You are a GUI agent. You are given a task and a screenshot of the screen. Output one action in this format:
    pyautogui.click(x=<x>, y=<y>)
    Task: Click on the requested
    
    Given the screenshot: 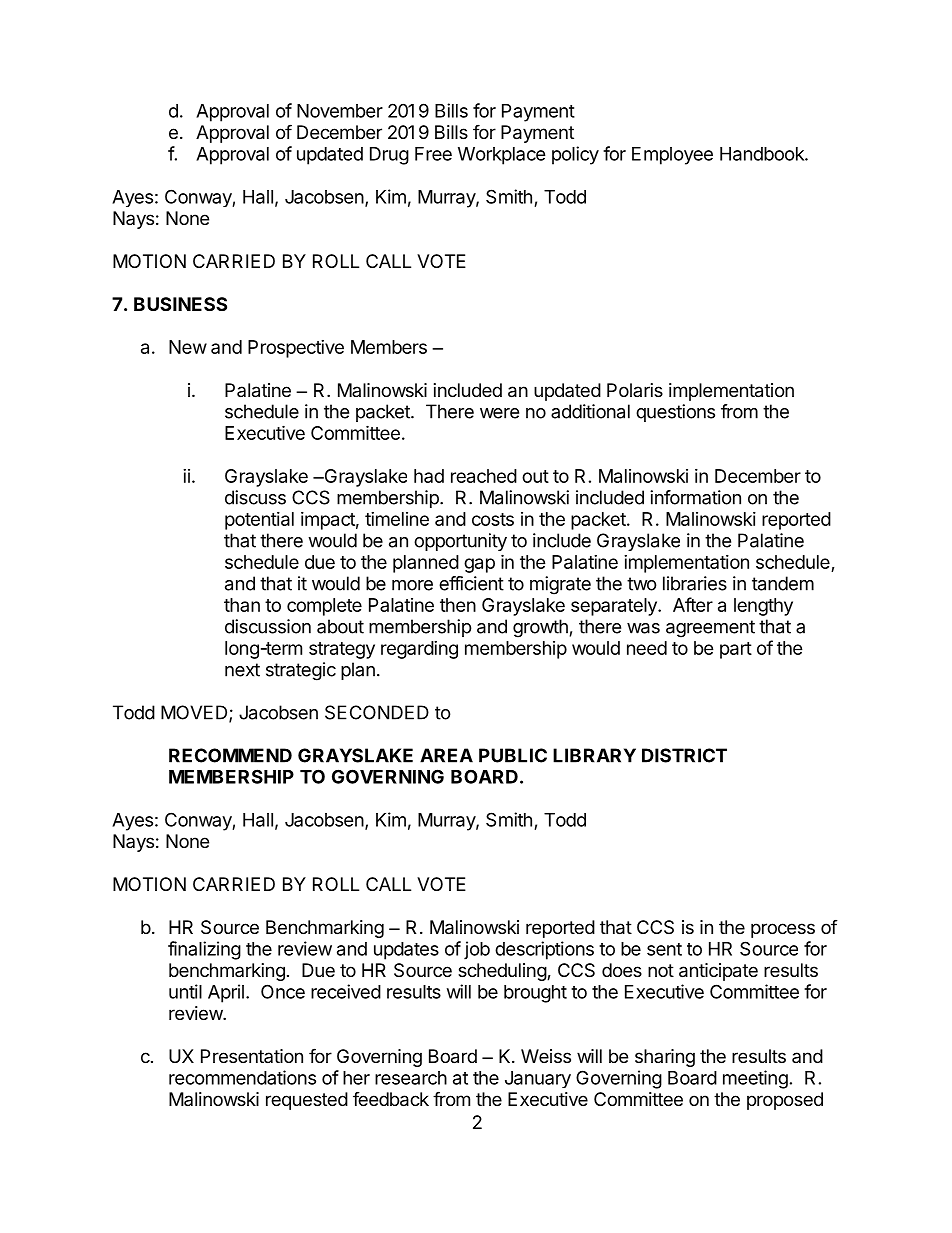 What is the action you would take?
    pyautogui.click(x=307, y=1101)
